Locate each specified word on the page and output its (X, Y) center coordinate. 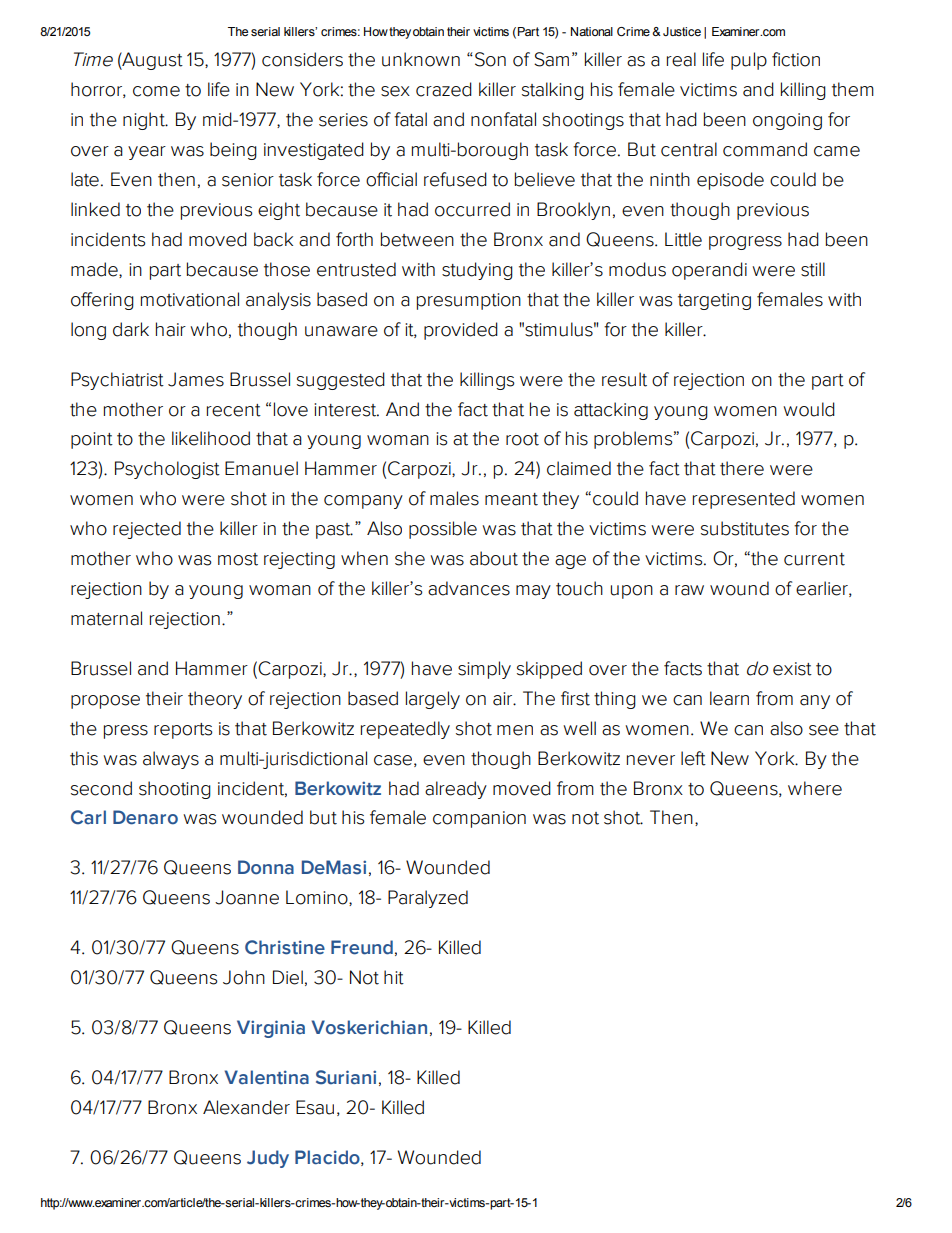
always (171, 760)
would (809, 409)
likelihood (211, 438)
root (522, 439)
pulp (749, 61)
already (456, 790)
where (815, 788)
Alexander (246, 1107)
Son (490, 59)
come (156, 91)
